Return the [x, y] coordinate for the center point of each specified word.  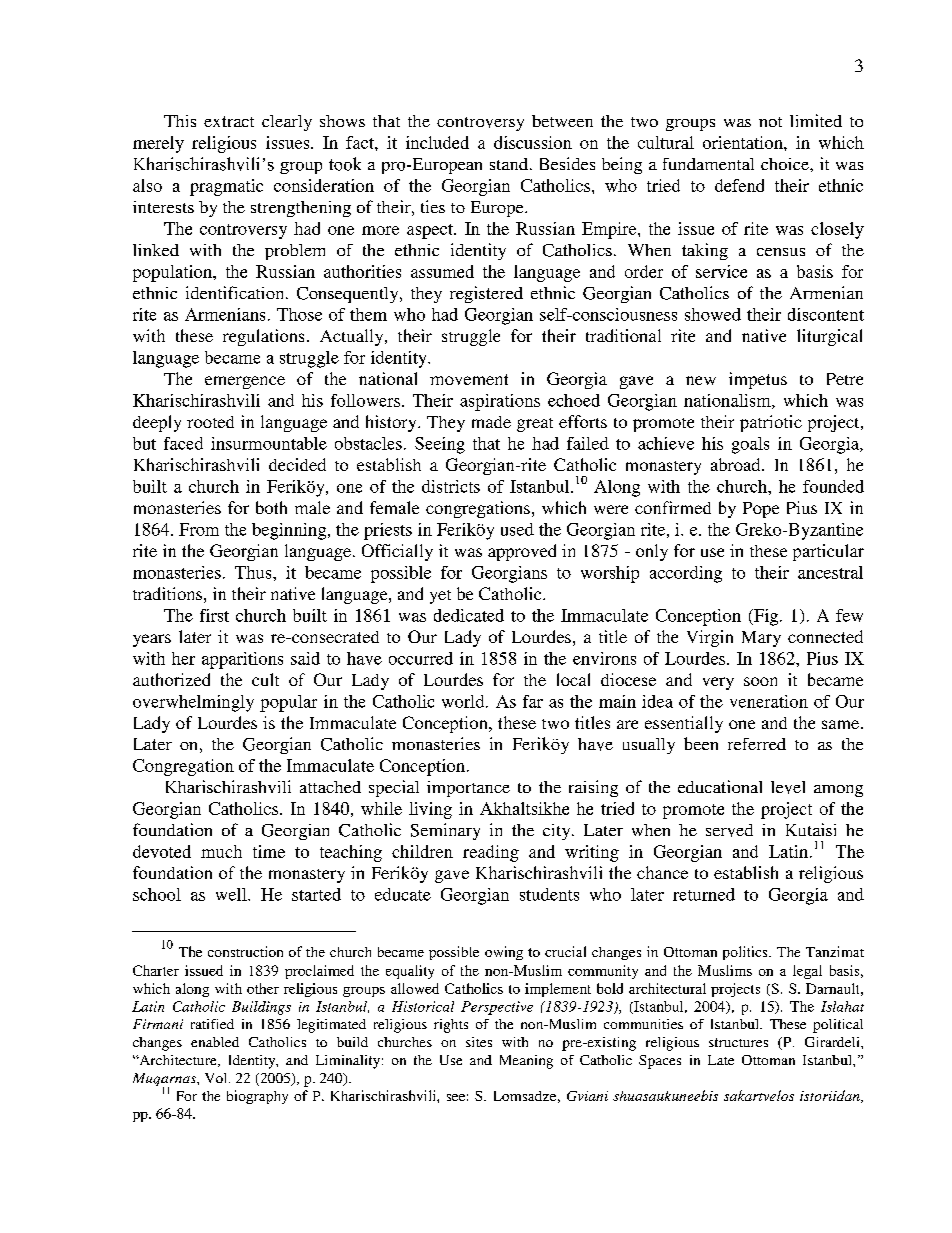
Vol [217, 1078]
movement [469, 379]
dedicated [469, 615]
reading [491, 853]
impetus [758, 380]
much [221, 851]
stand [509, 164]
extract [229, 121]
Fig [766, 617]
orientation [744, 142]
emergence [245, 382]
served [729, 830]
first [214, 615]
